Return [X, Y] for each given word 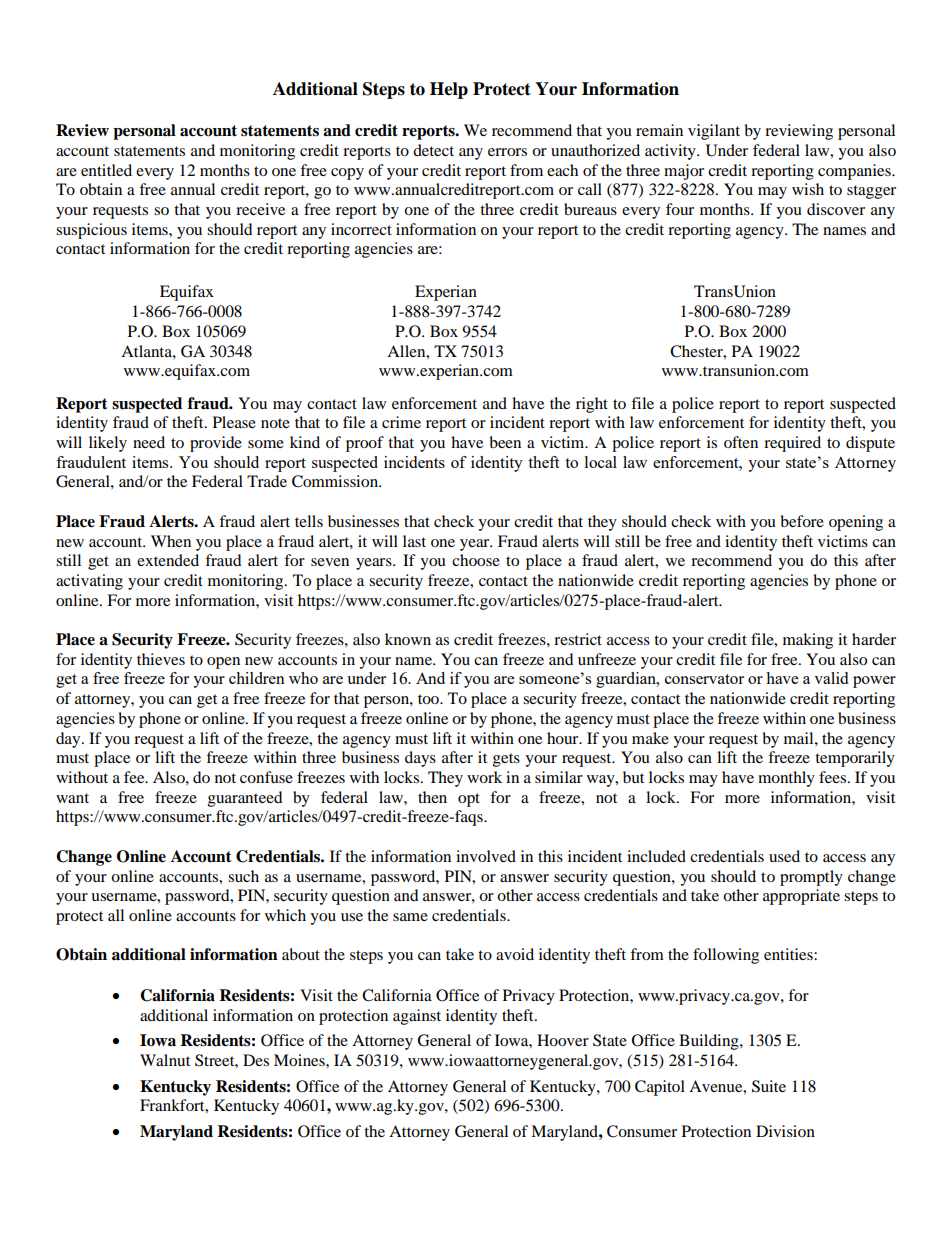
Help [449, 90]
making [808, 641]
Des [256, 1060]
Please [234, 422]
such [243, 876]
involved [486, 856]
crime [401, 422]
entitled [106, 170]
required [792, 444]
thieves [161, 659]
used [784, 856]
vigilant [714, 132]
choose [476, 560]
